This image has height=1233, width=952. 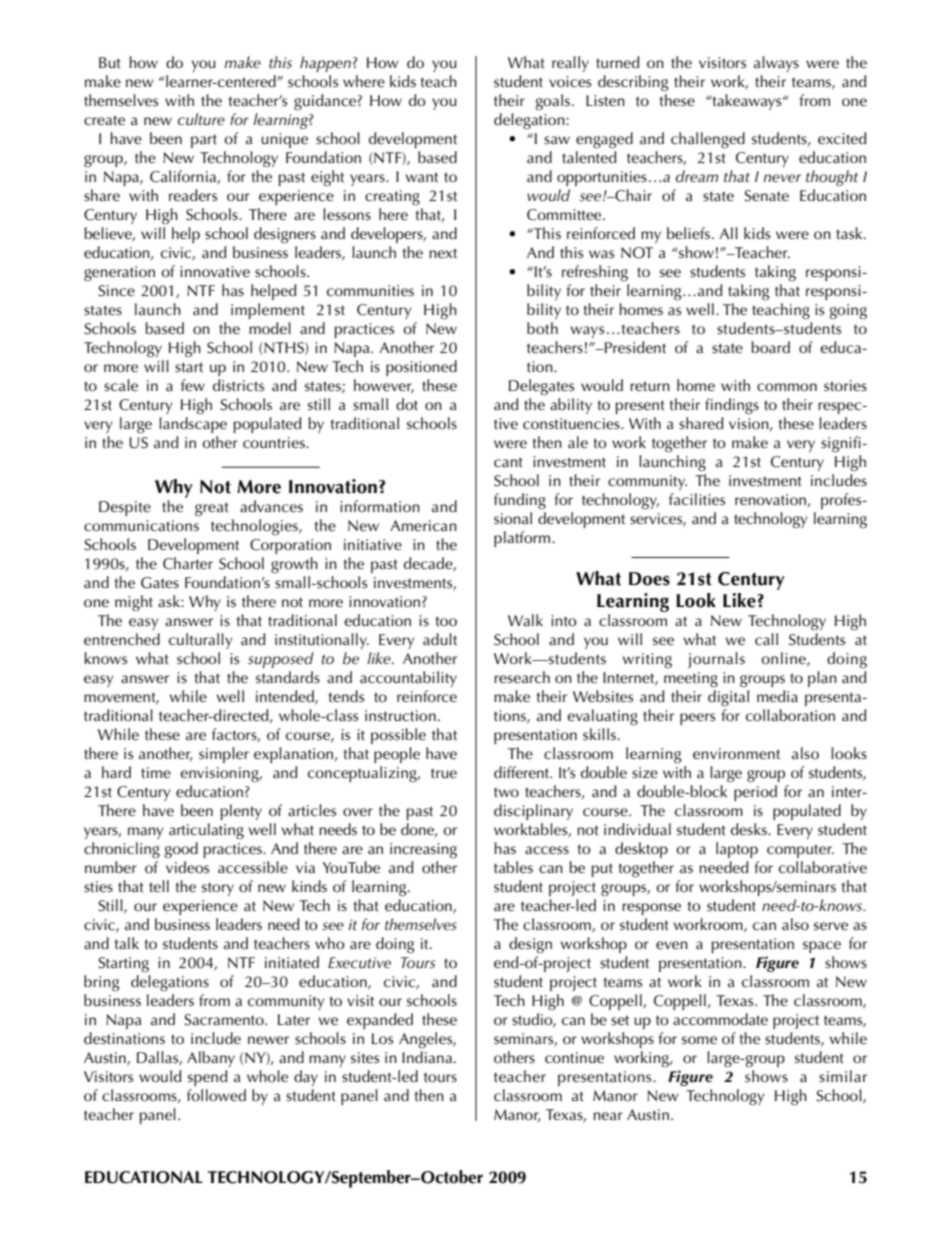 I want to click on funding, so click(x=520, y=501).
